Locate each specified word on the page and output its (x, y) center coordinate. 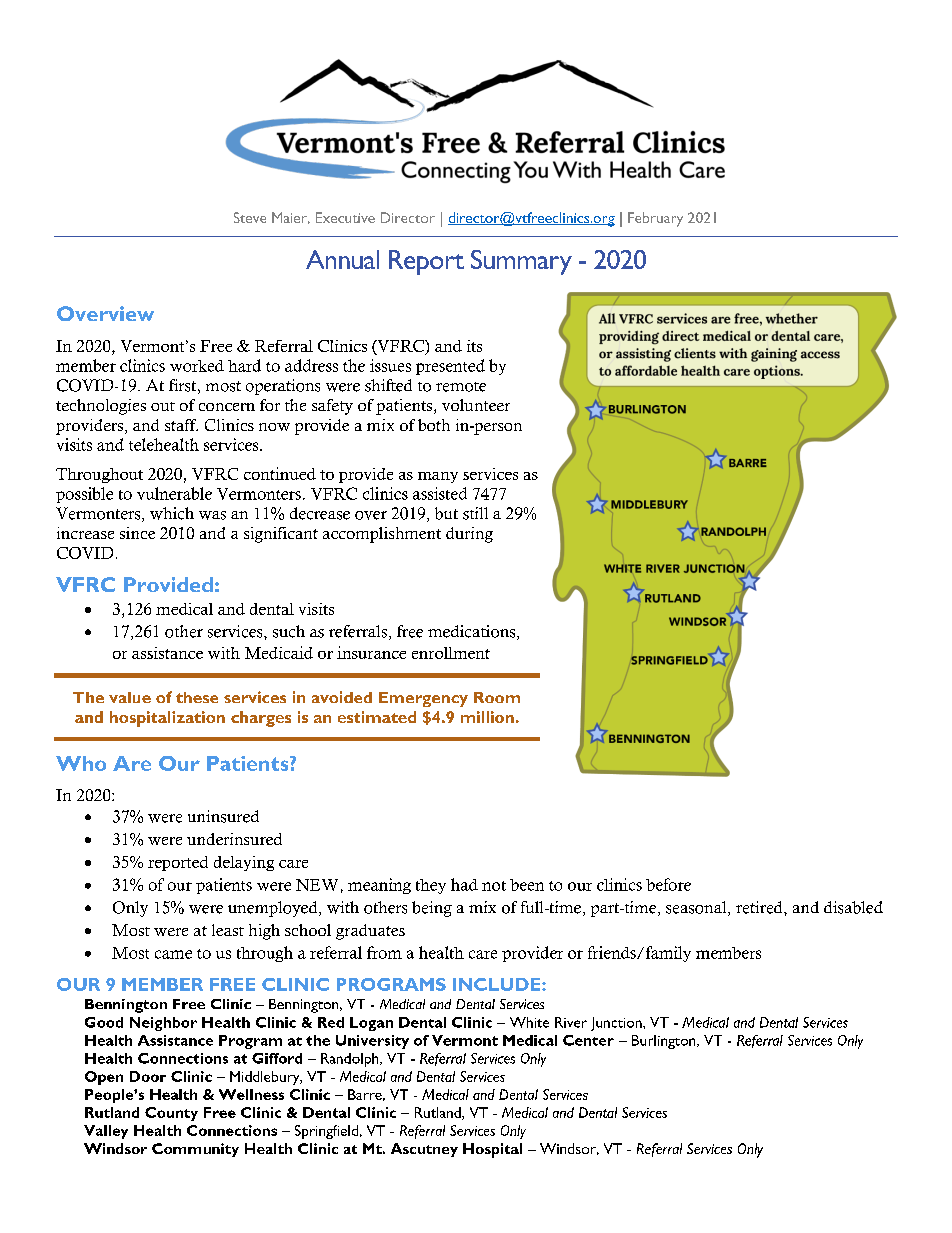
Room (497, 697)
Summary (521, 262)
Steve (250, 217)
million (487, 717)
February (655, 219)
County (171, 1114)
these (197, 697)
